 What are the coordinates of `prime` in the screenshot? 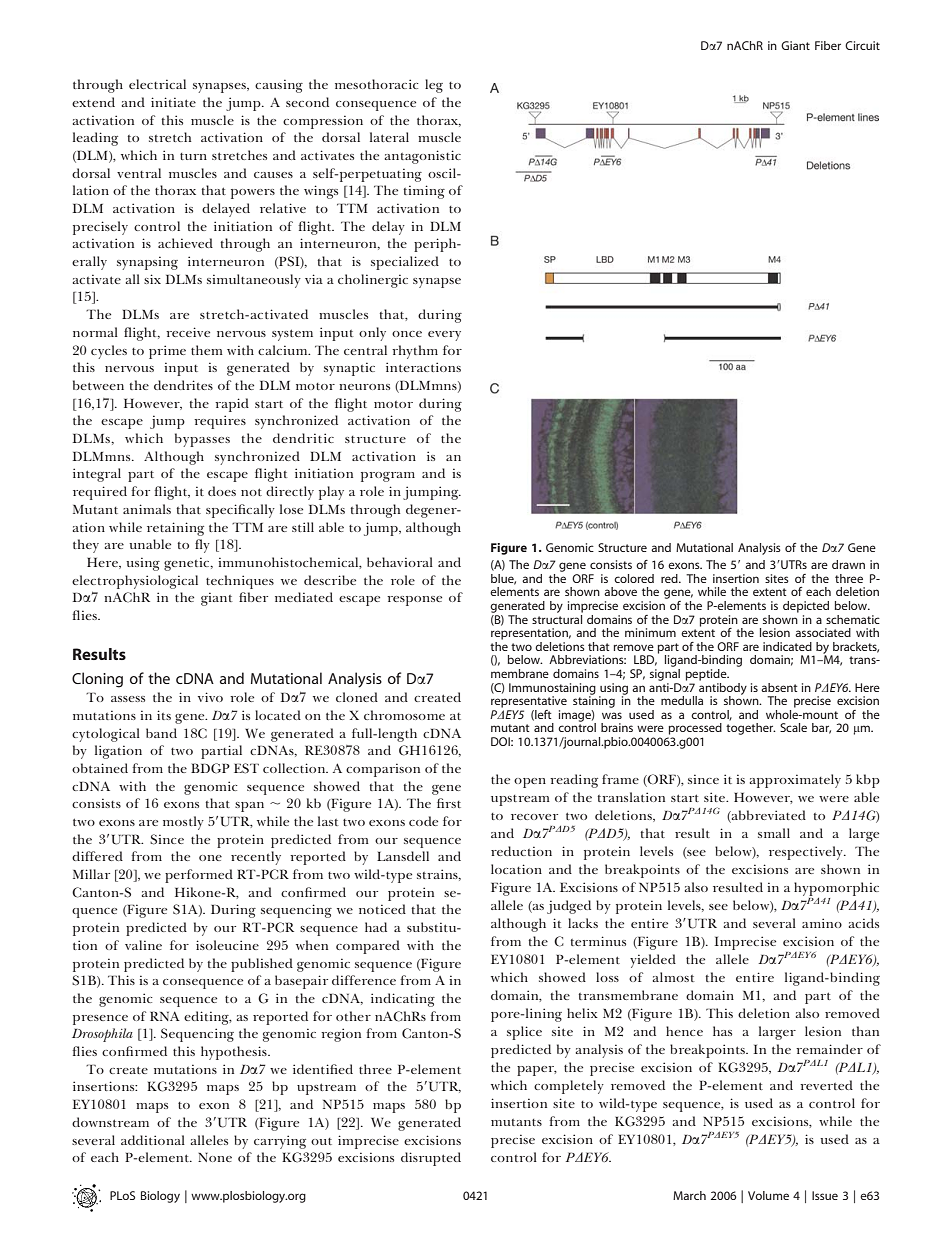 It's located at (167, 352).
